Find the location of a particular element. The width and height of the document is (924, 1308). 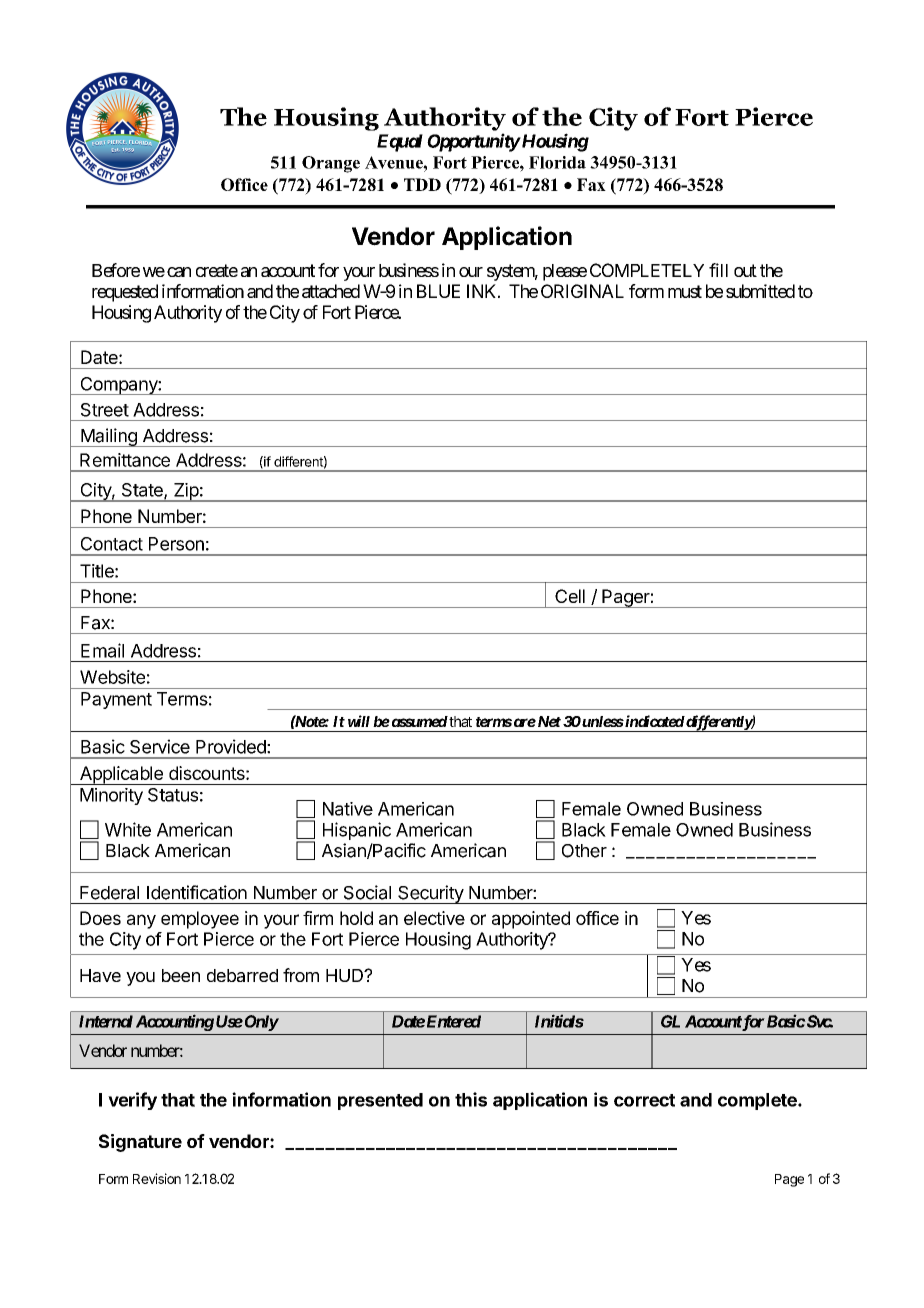

Before is located at coordinates (116, 270).
